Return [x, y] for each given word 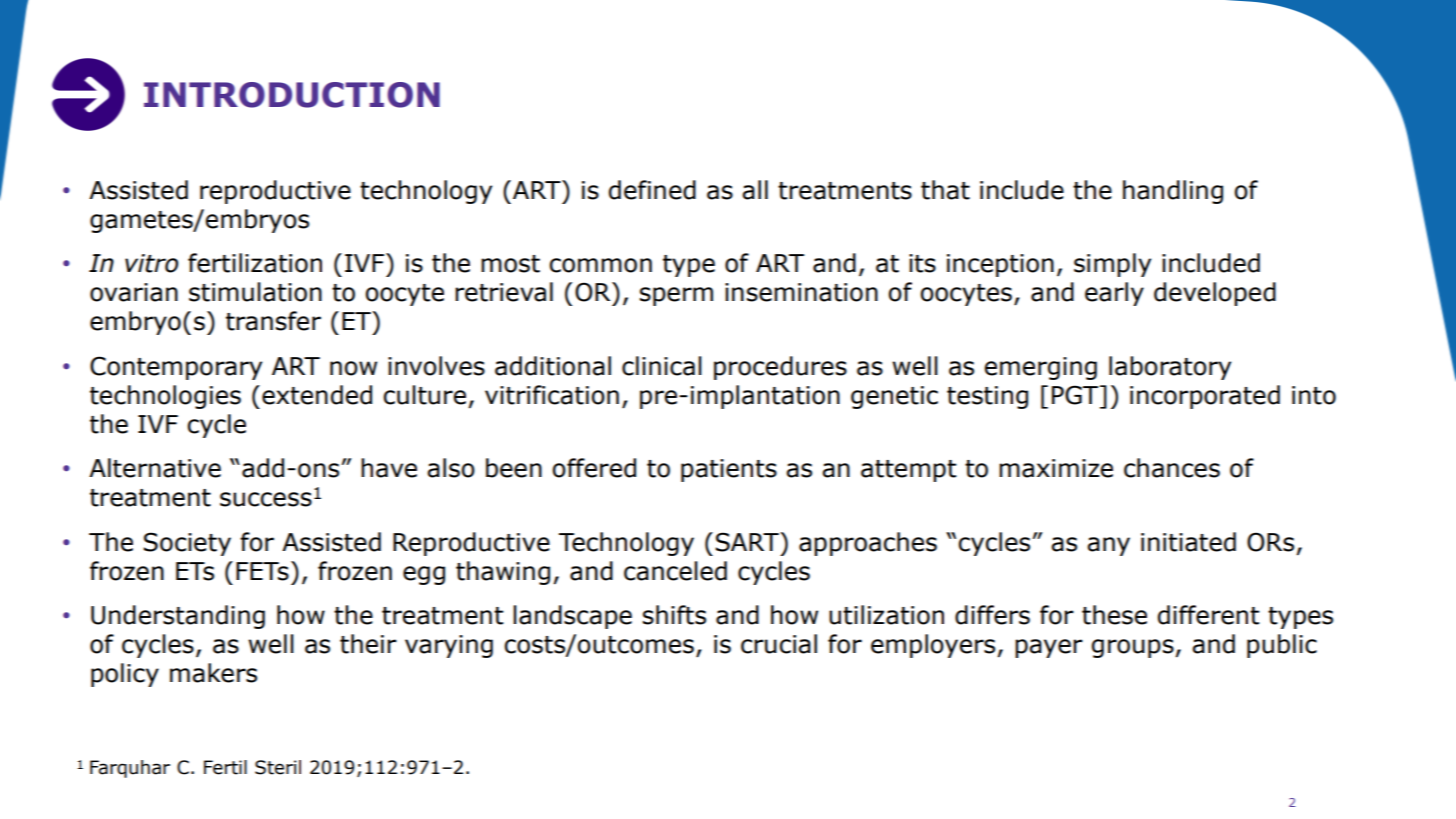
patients [729, 470]
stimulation [255, 292]
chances [1172, 468]
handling [1173, 192]
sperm [676, 296]
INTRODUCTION [292, 95]
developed [1215, 294]
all [755, 190]
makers [213, 673]
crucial [779, 644]
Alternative [155, 468]
